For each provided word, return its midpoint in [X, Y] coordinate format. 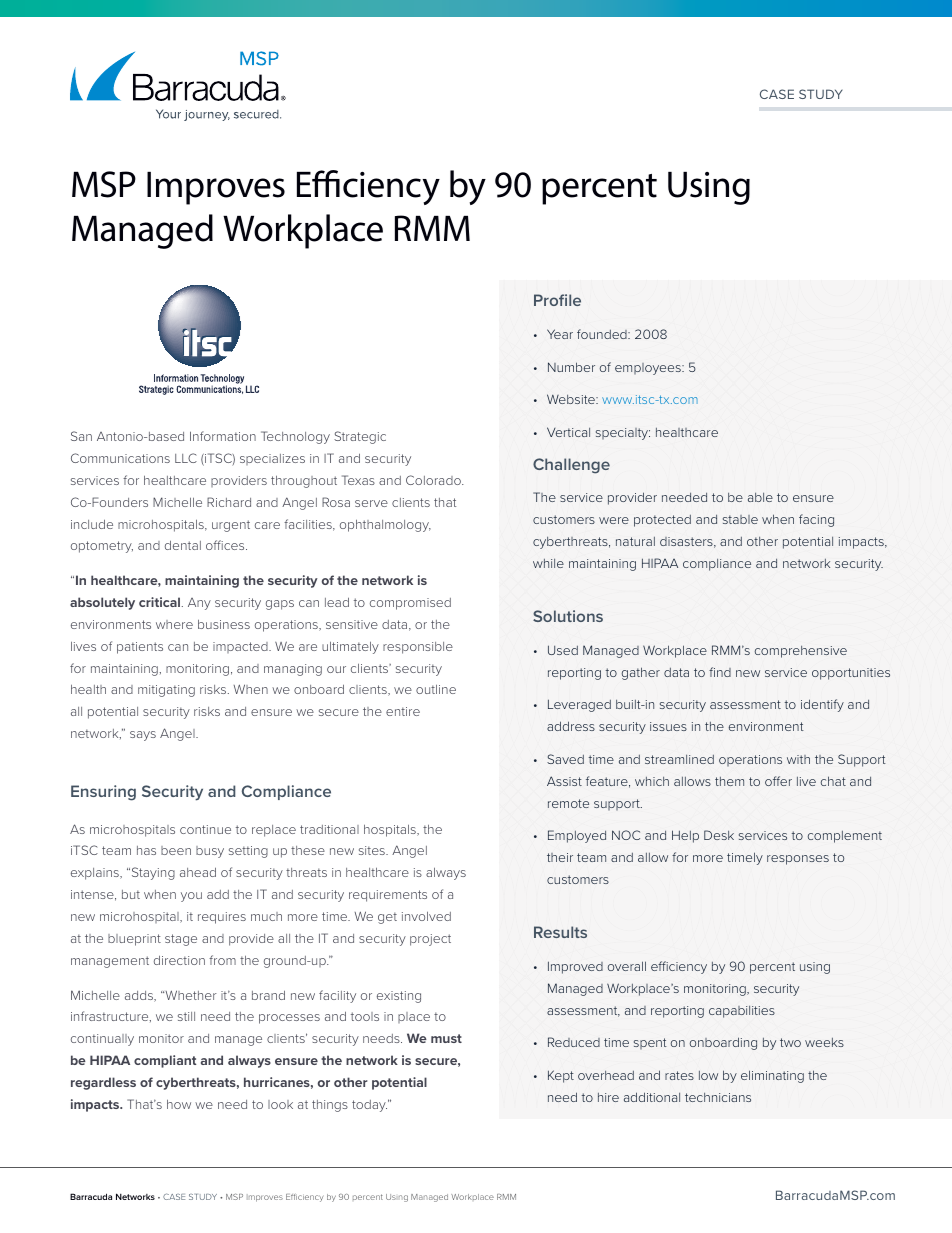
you [191, 897]
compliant [165, 1061]
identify [822, 705]
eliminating [772, 1076]
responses [798, 860]
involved [426, 916]
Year [560, 334]
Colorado [434, 480]
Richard [229, 502]
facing [816, 520]
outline [436, 689]
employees [649, 369]
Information [223, 436]
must [446, 1038]
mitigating [166, 691]
